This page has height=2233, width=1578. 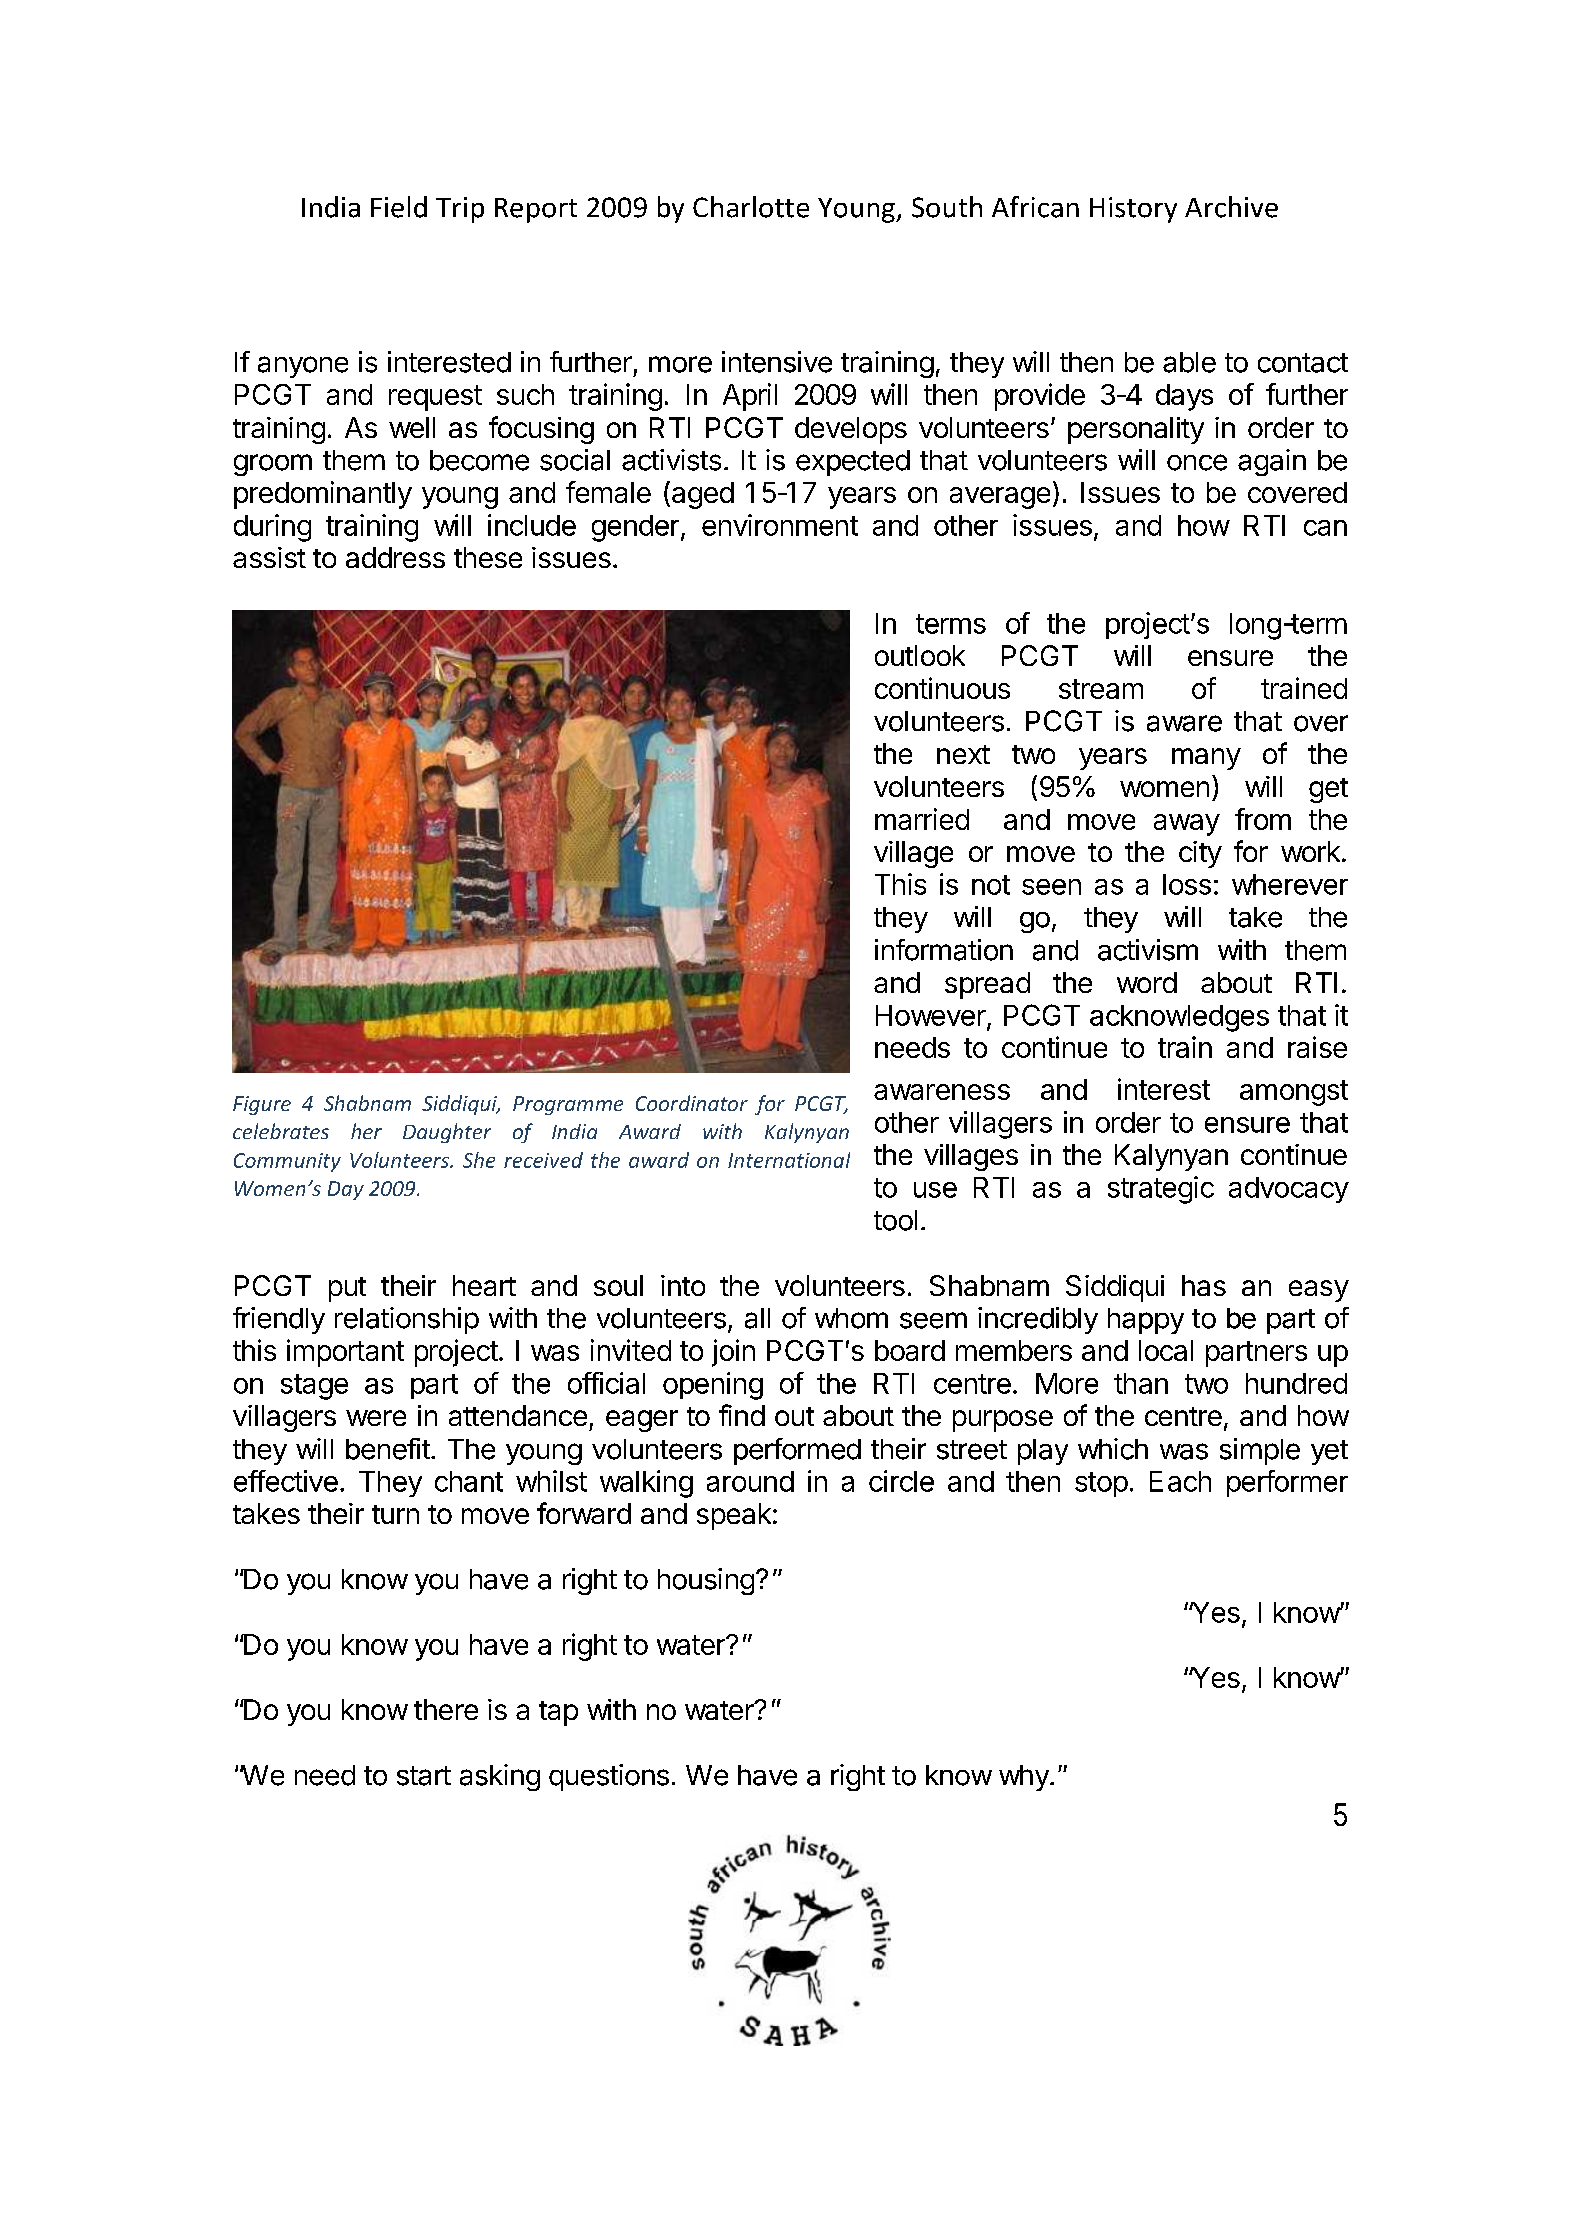 I want to click on word, so click(x=1147, y=982).
